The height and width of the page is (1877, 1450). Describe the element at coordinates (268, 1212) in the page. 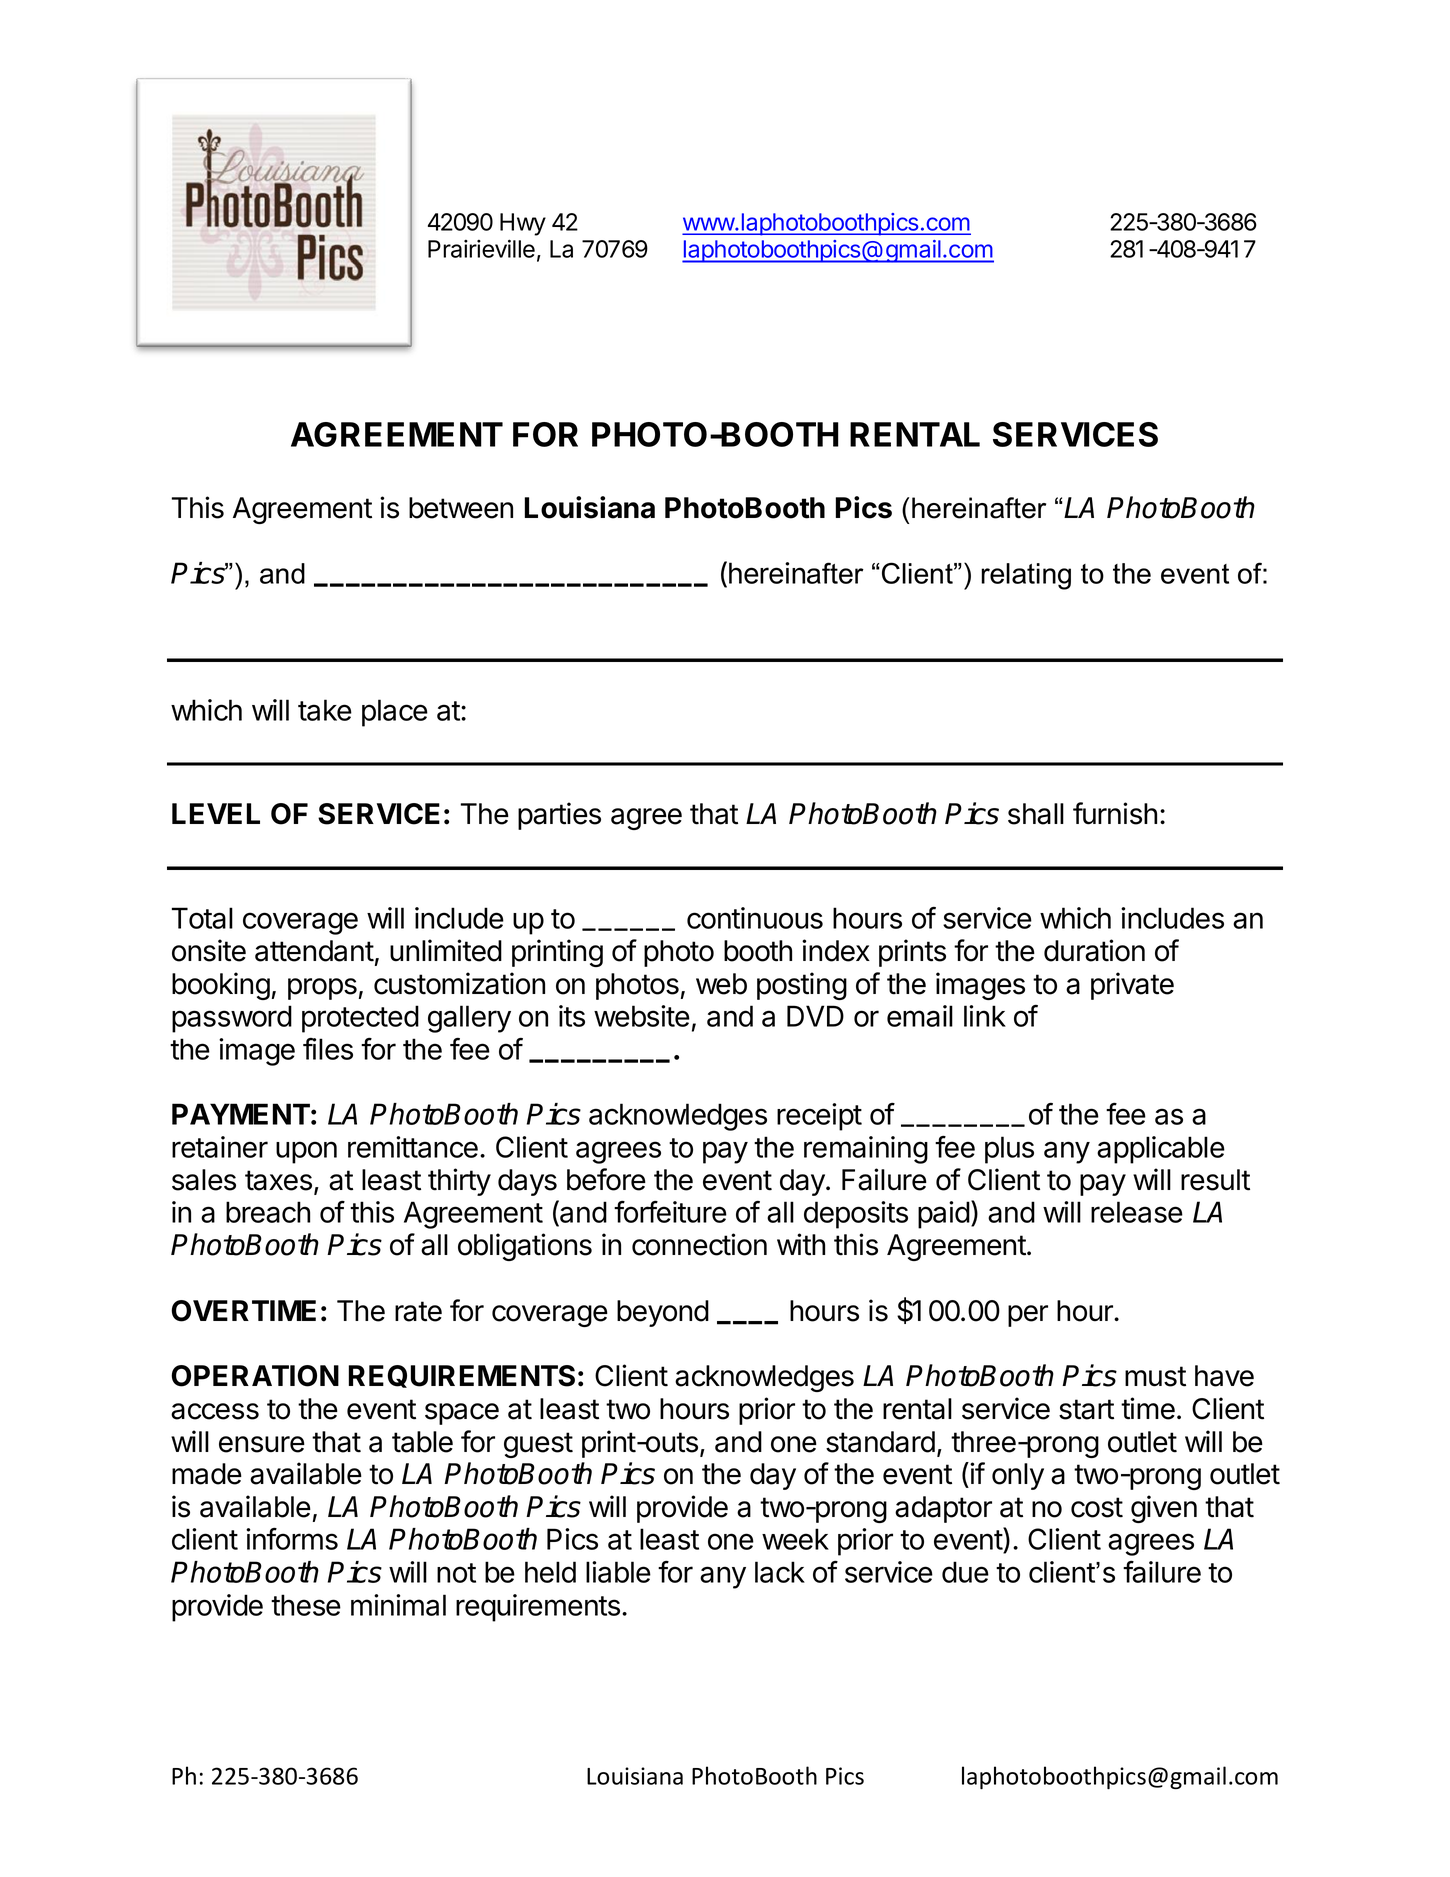

I see `breach` at that location.
